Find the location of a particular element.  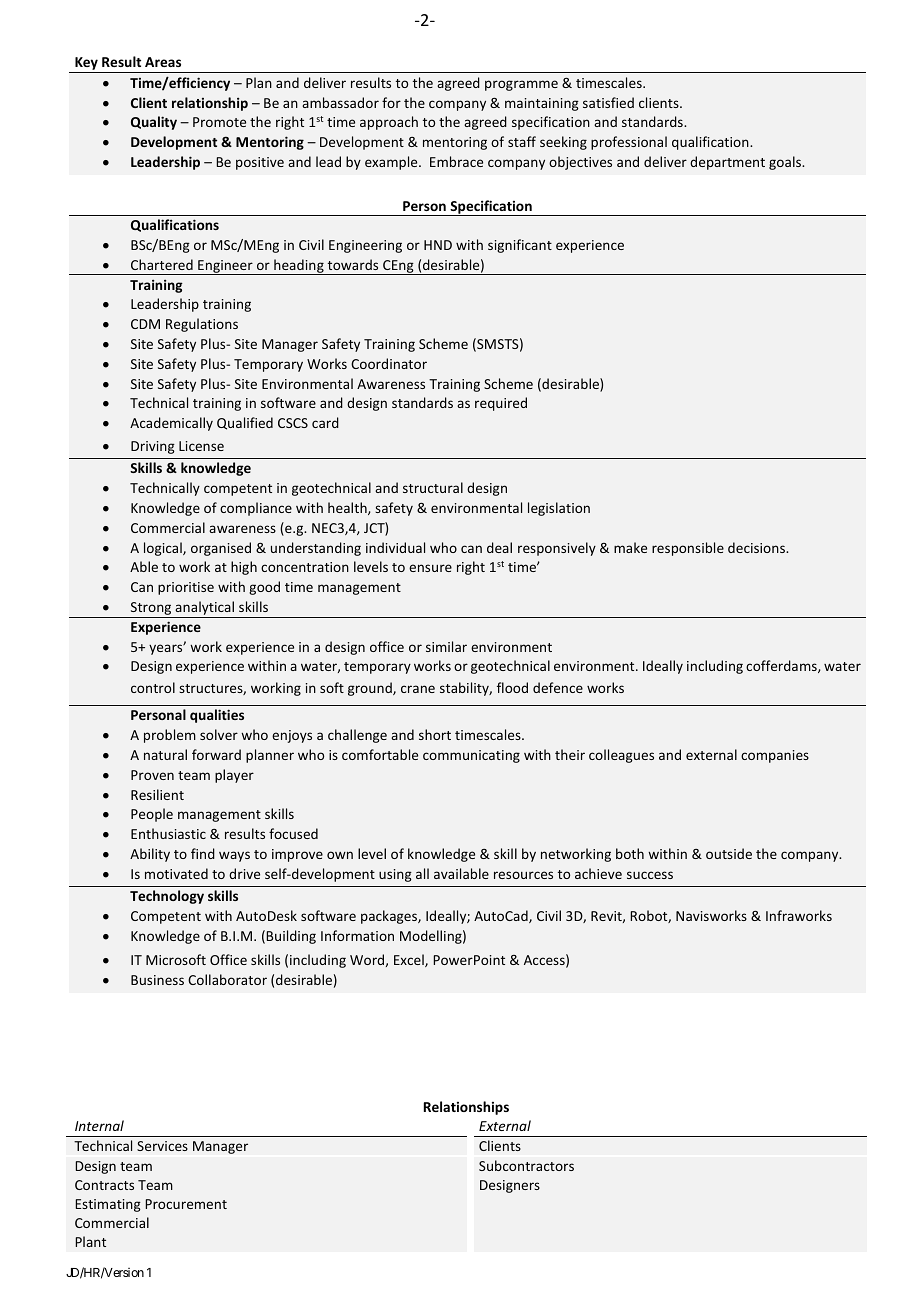

Services is located at coordinates (162, 1146).
